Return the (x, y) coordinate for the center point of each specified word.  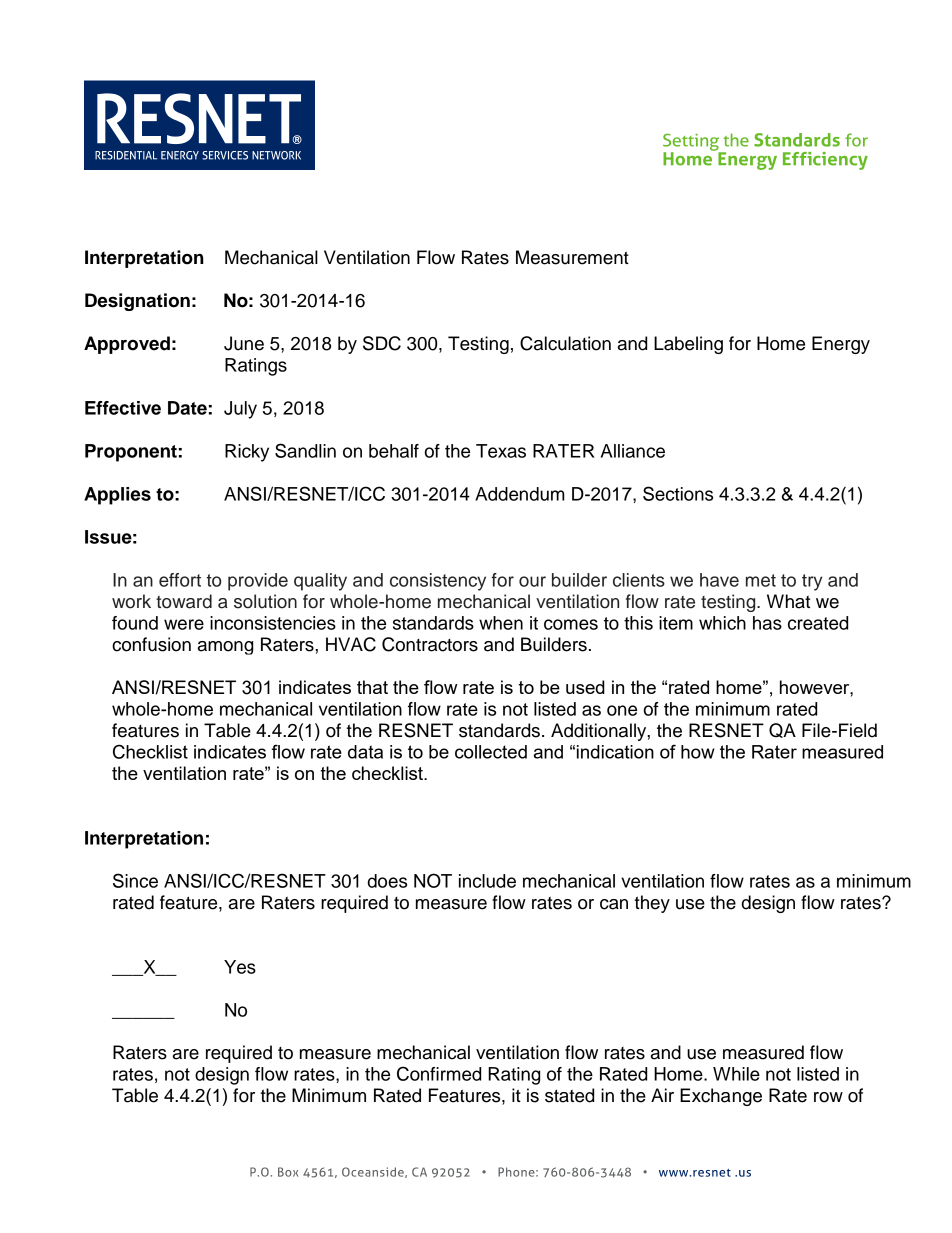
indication (615, 752)
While (736, 1074)
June (244, 343)
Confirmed (439, 1073)
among (225, 648)
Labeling (688, 345)
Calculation (565, 343)
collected (491, 752)
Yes (240, 967)
